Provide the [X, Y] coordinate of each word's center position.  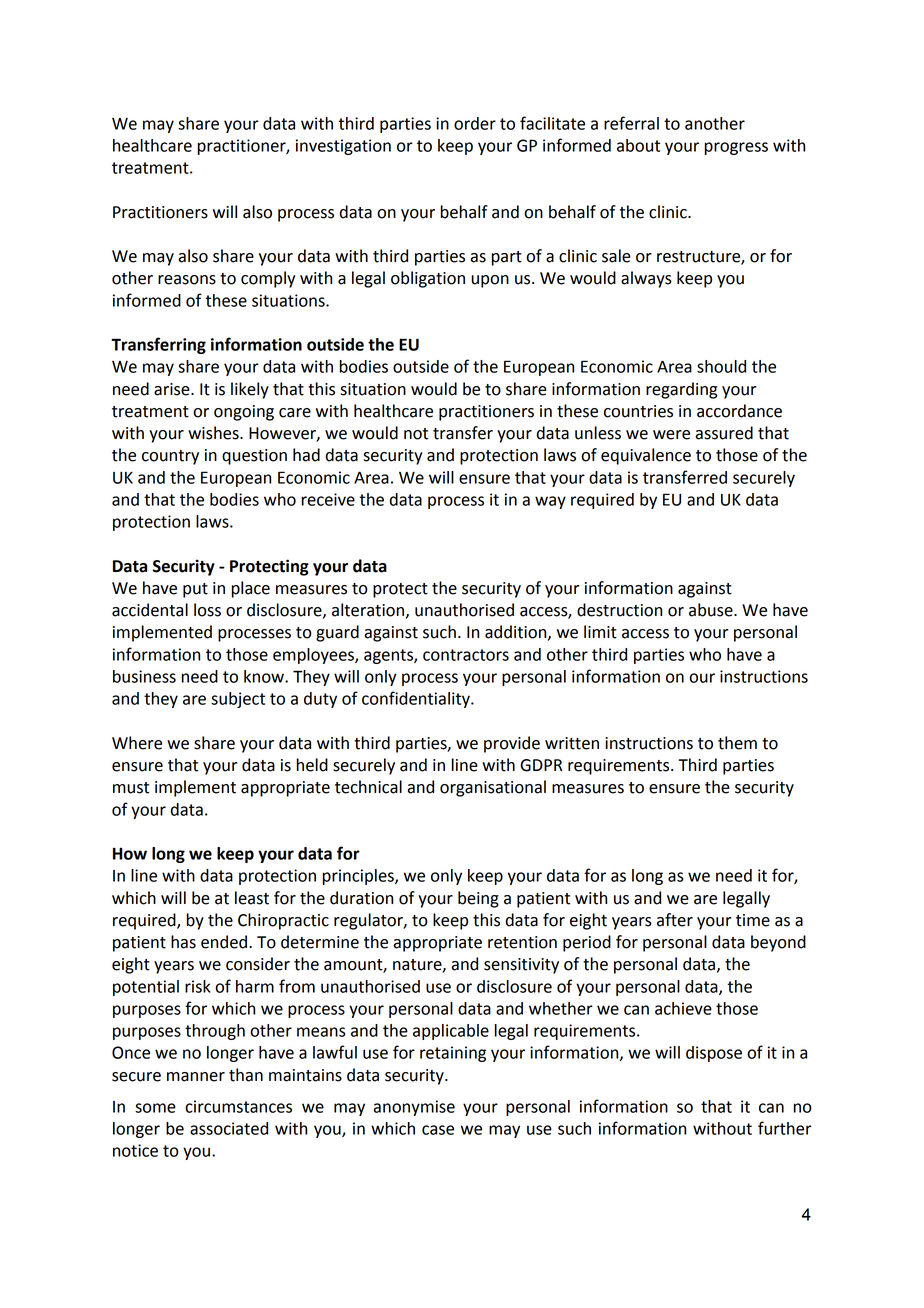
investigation [343, 147]
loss [207, 610]
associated [229, 1128]
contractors [466, 655]
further [785, 1128]
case [438, 1130]
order [475, 123]
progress [736, 148]
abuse [712, 610]
